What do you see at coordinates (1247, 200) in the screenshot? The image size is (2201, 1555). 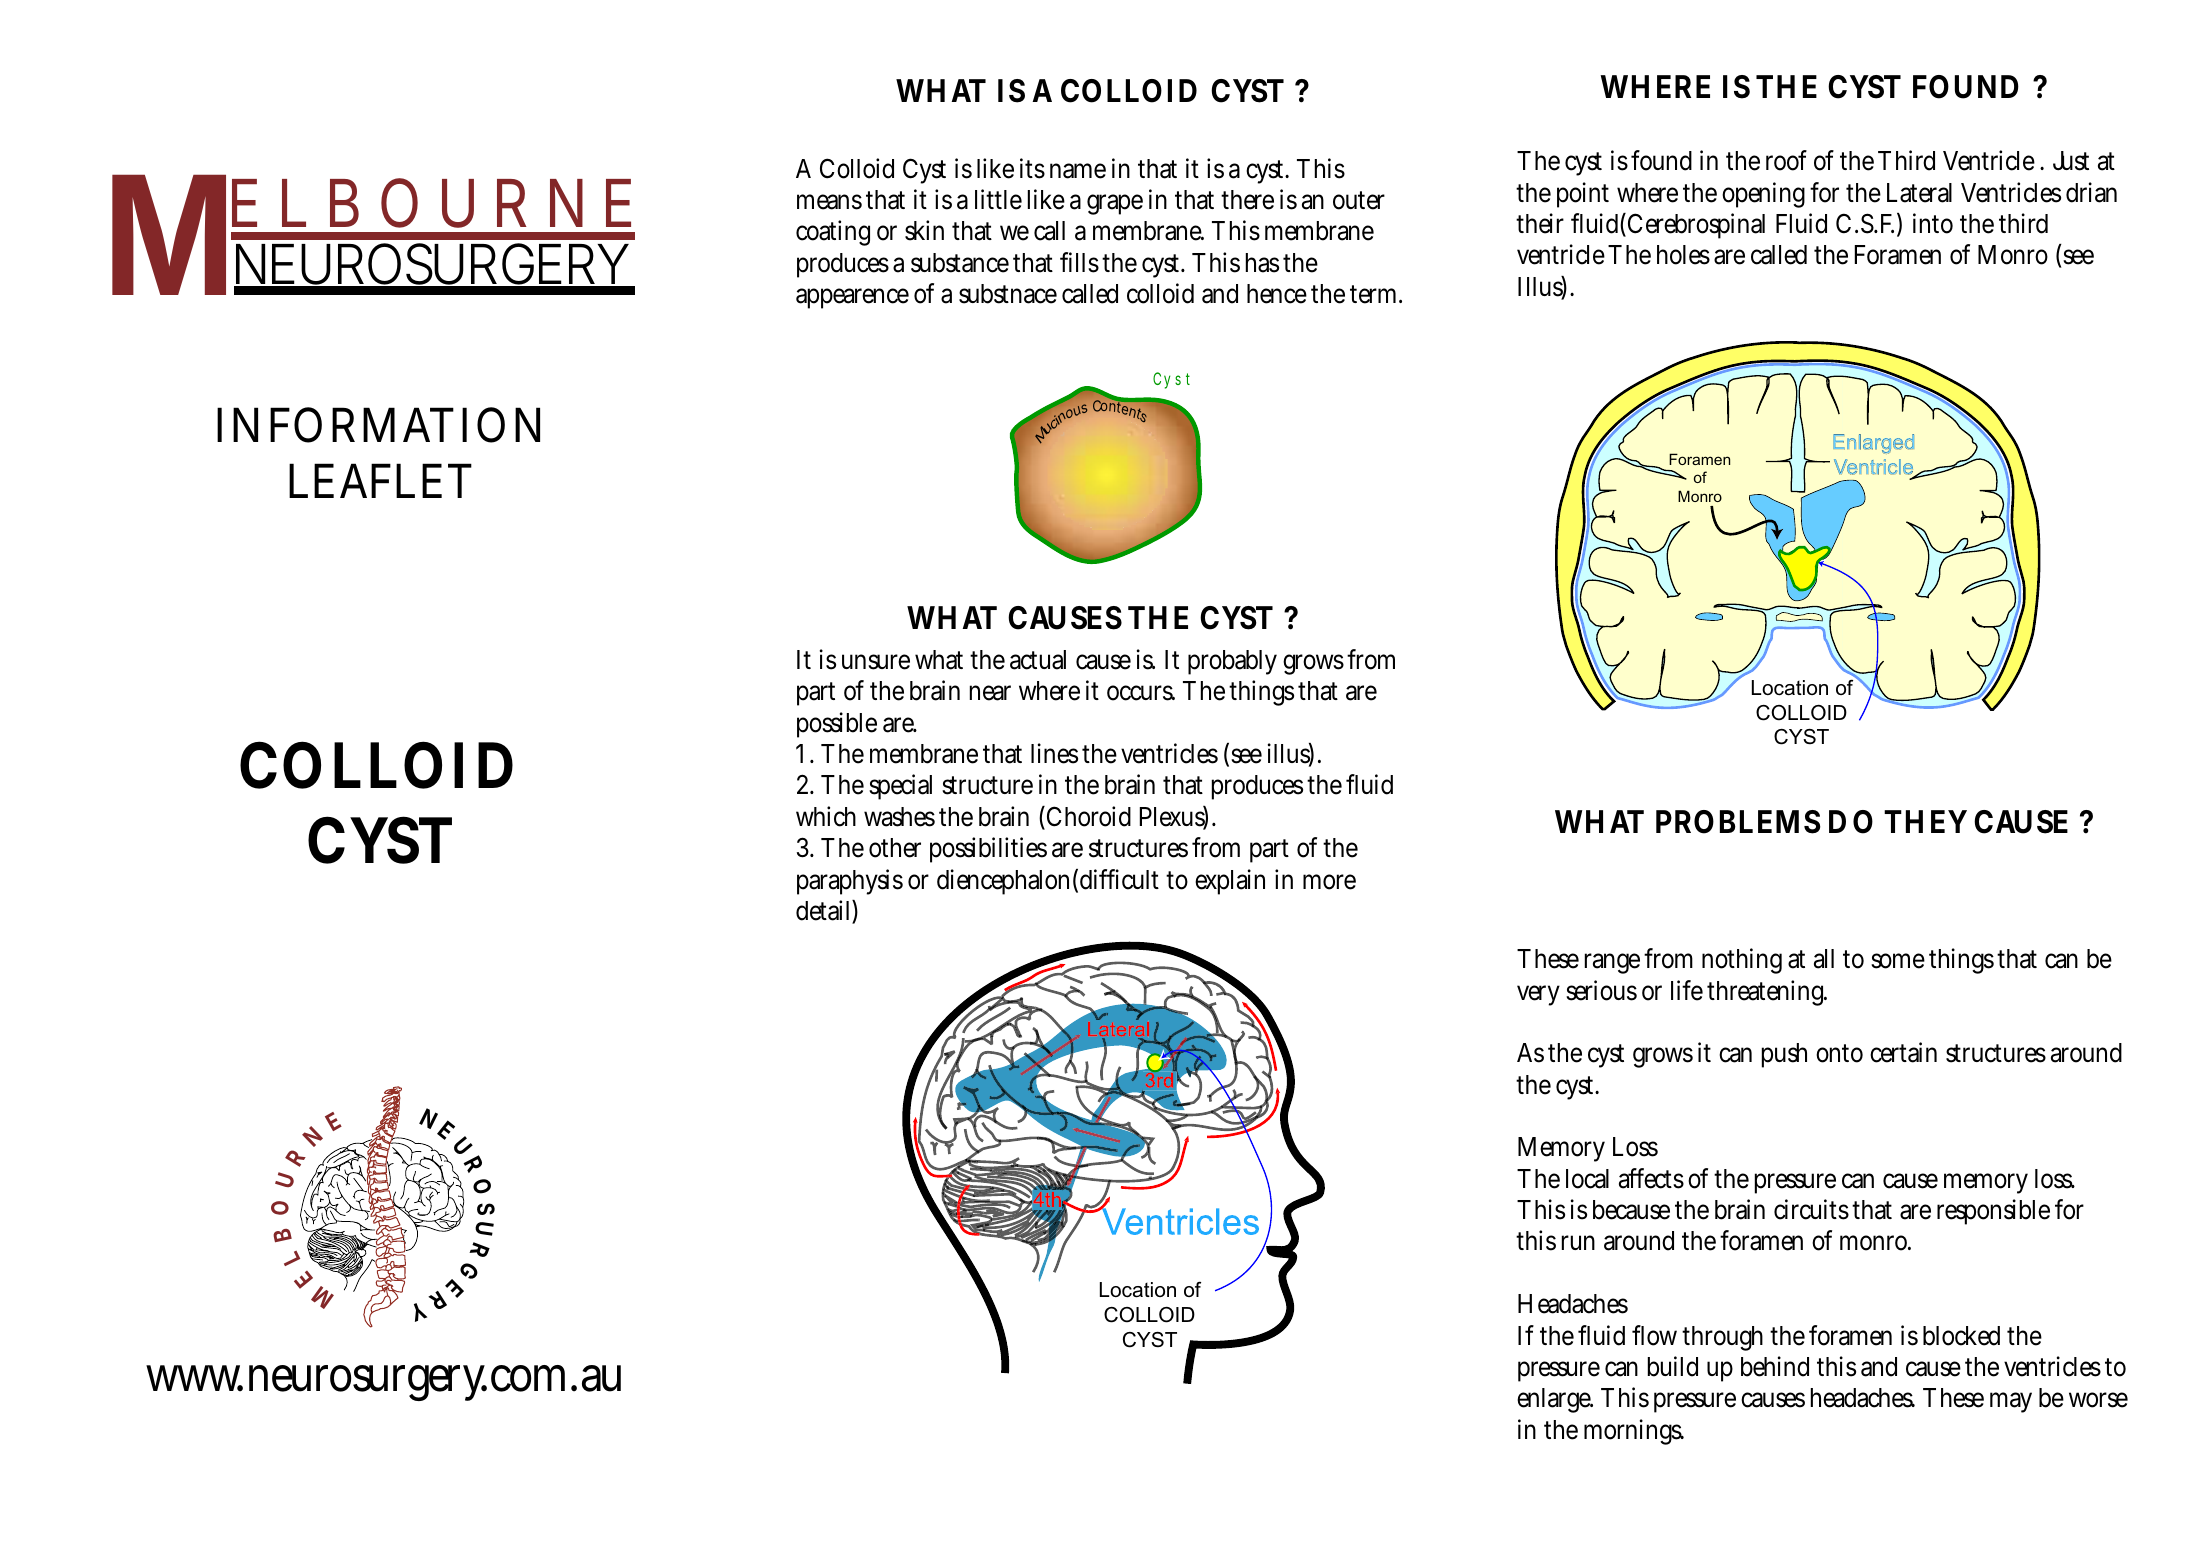 I see `there` at bounding box center [1247, 200].
